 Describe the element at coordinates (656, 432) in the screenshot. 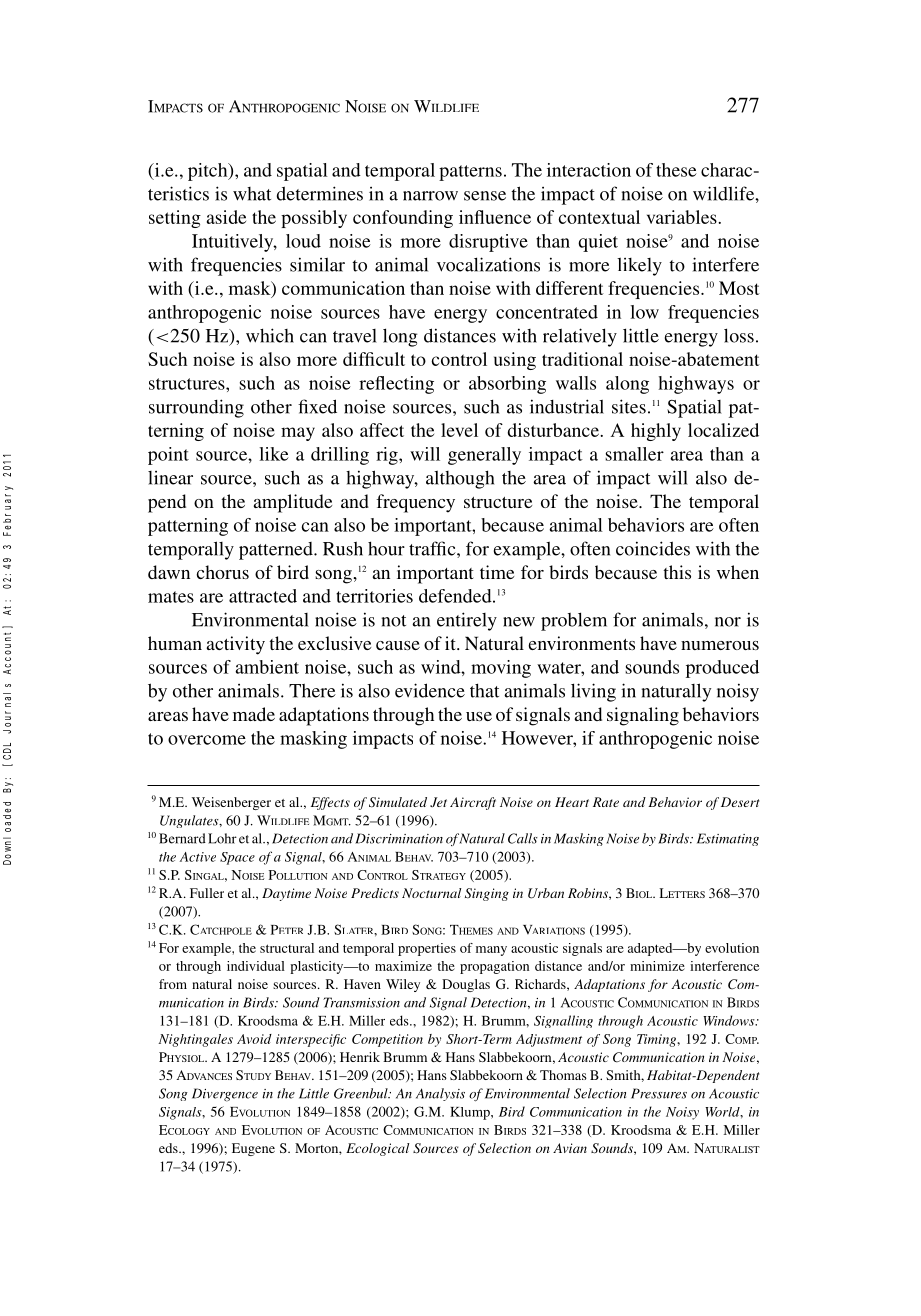

I see `highly` at that location.
